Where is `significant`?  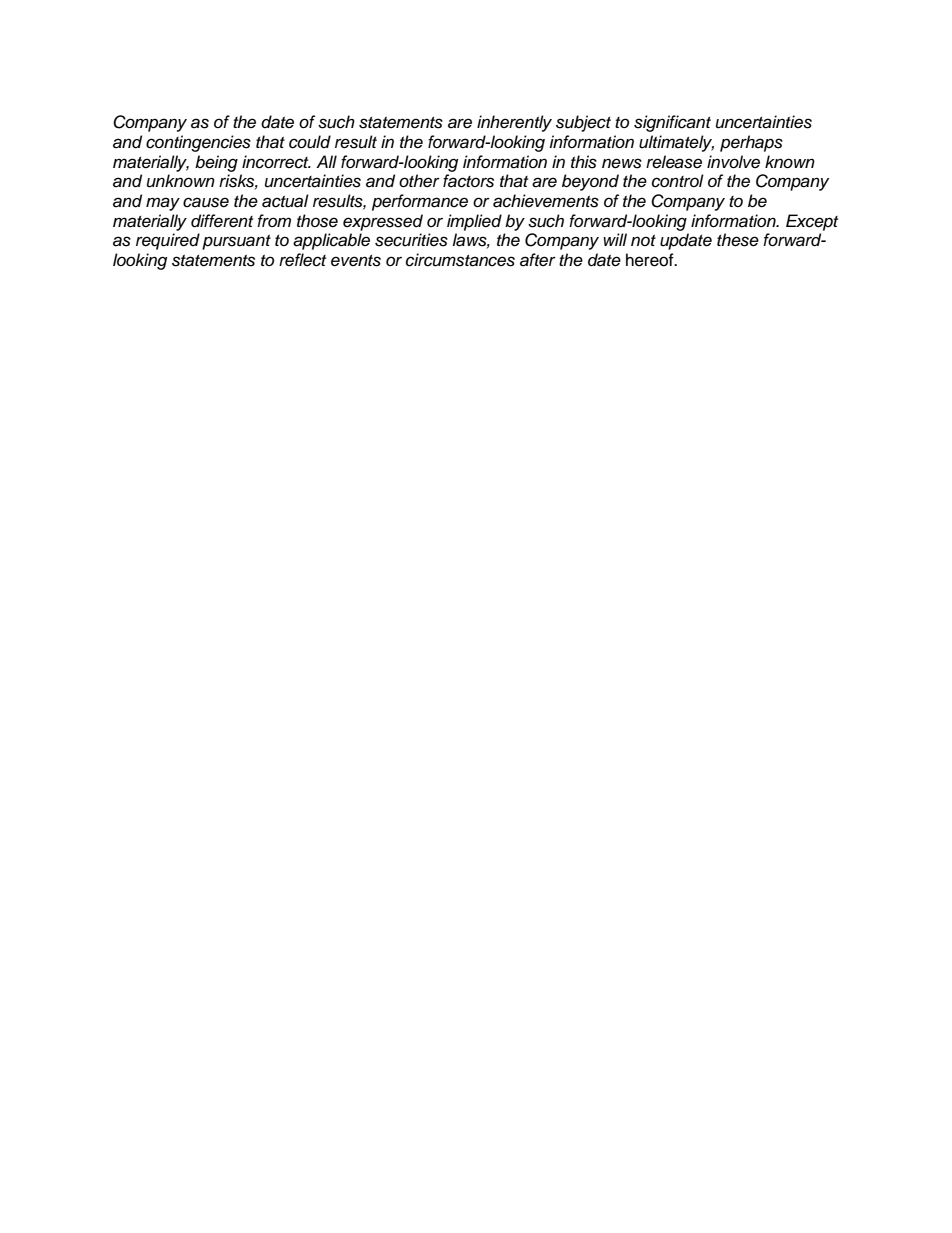
significant is located at coordinates (672, 123).
